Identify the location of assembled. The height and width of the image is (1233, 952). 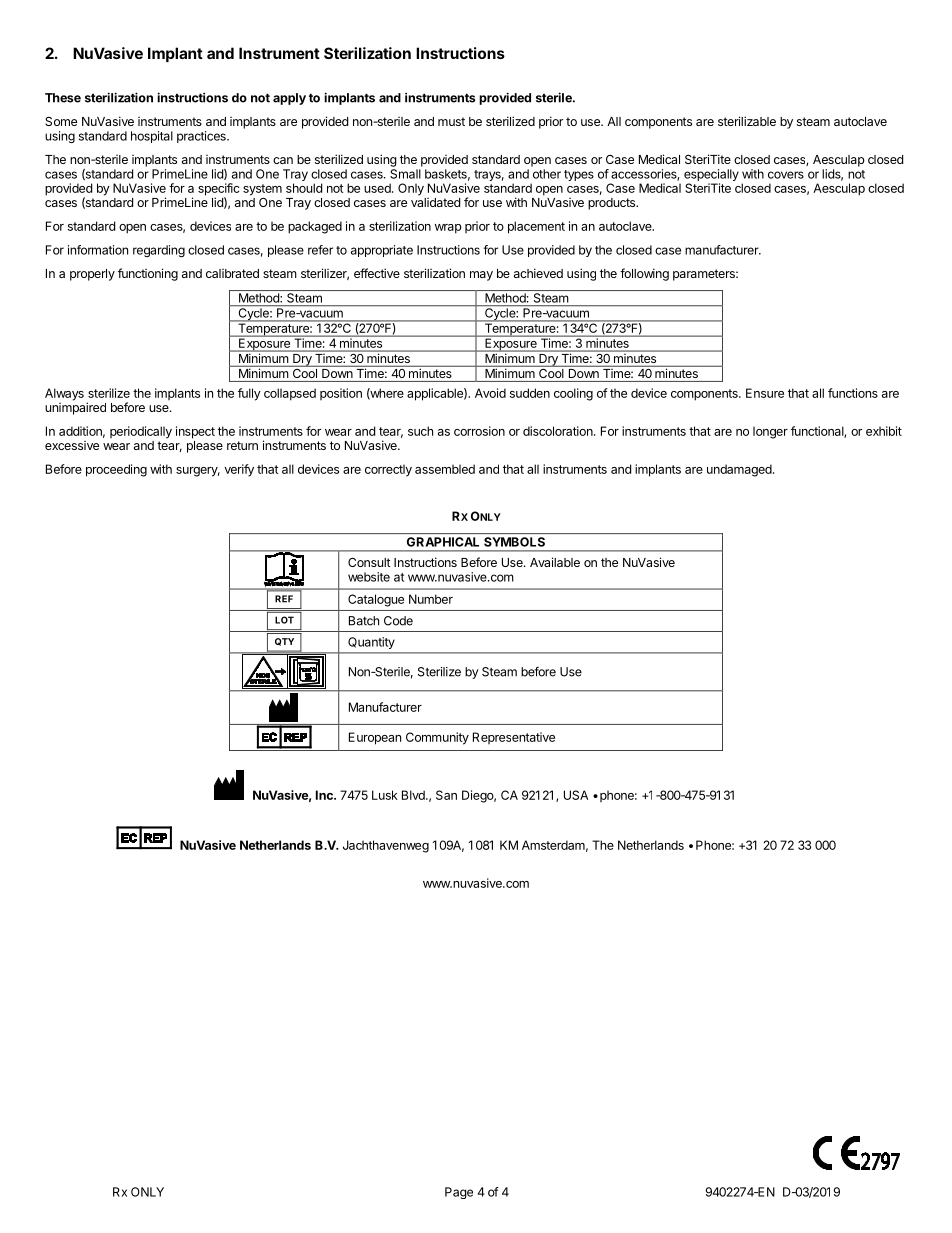
(445, 469).
